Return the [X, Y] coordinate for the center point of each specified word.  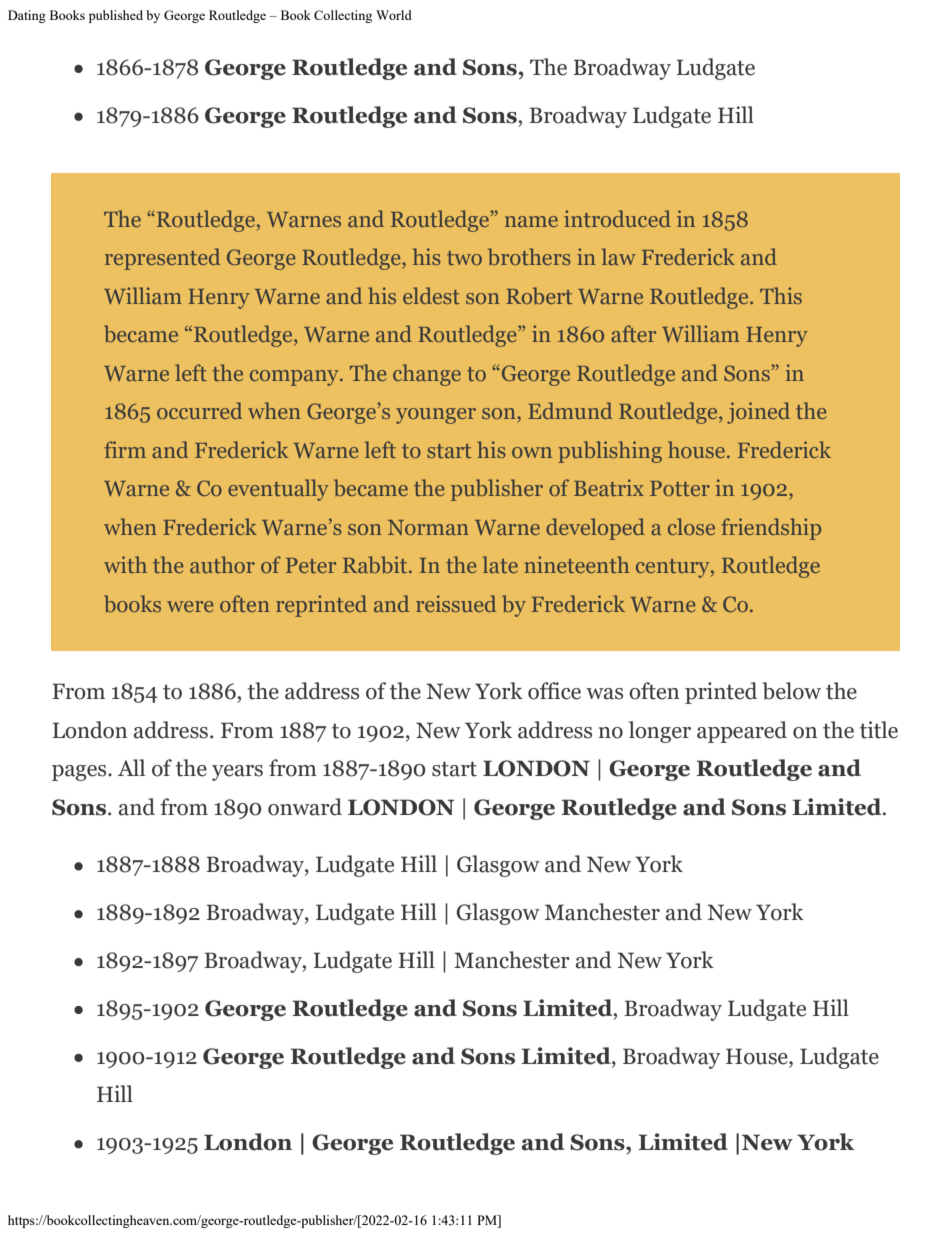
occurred [199, 410]
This [781, 295]
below [791, 691]
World [394, 15]
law [619, 256]
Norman [428, 527]
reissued [456, 603]
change [427, 375]
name [531, 221]
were [190, 606]
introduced [617, 218]
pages [80, 773]
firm [125, 449]
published [116, 16]
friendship [771, 529]
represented [162, 259]
